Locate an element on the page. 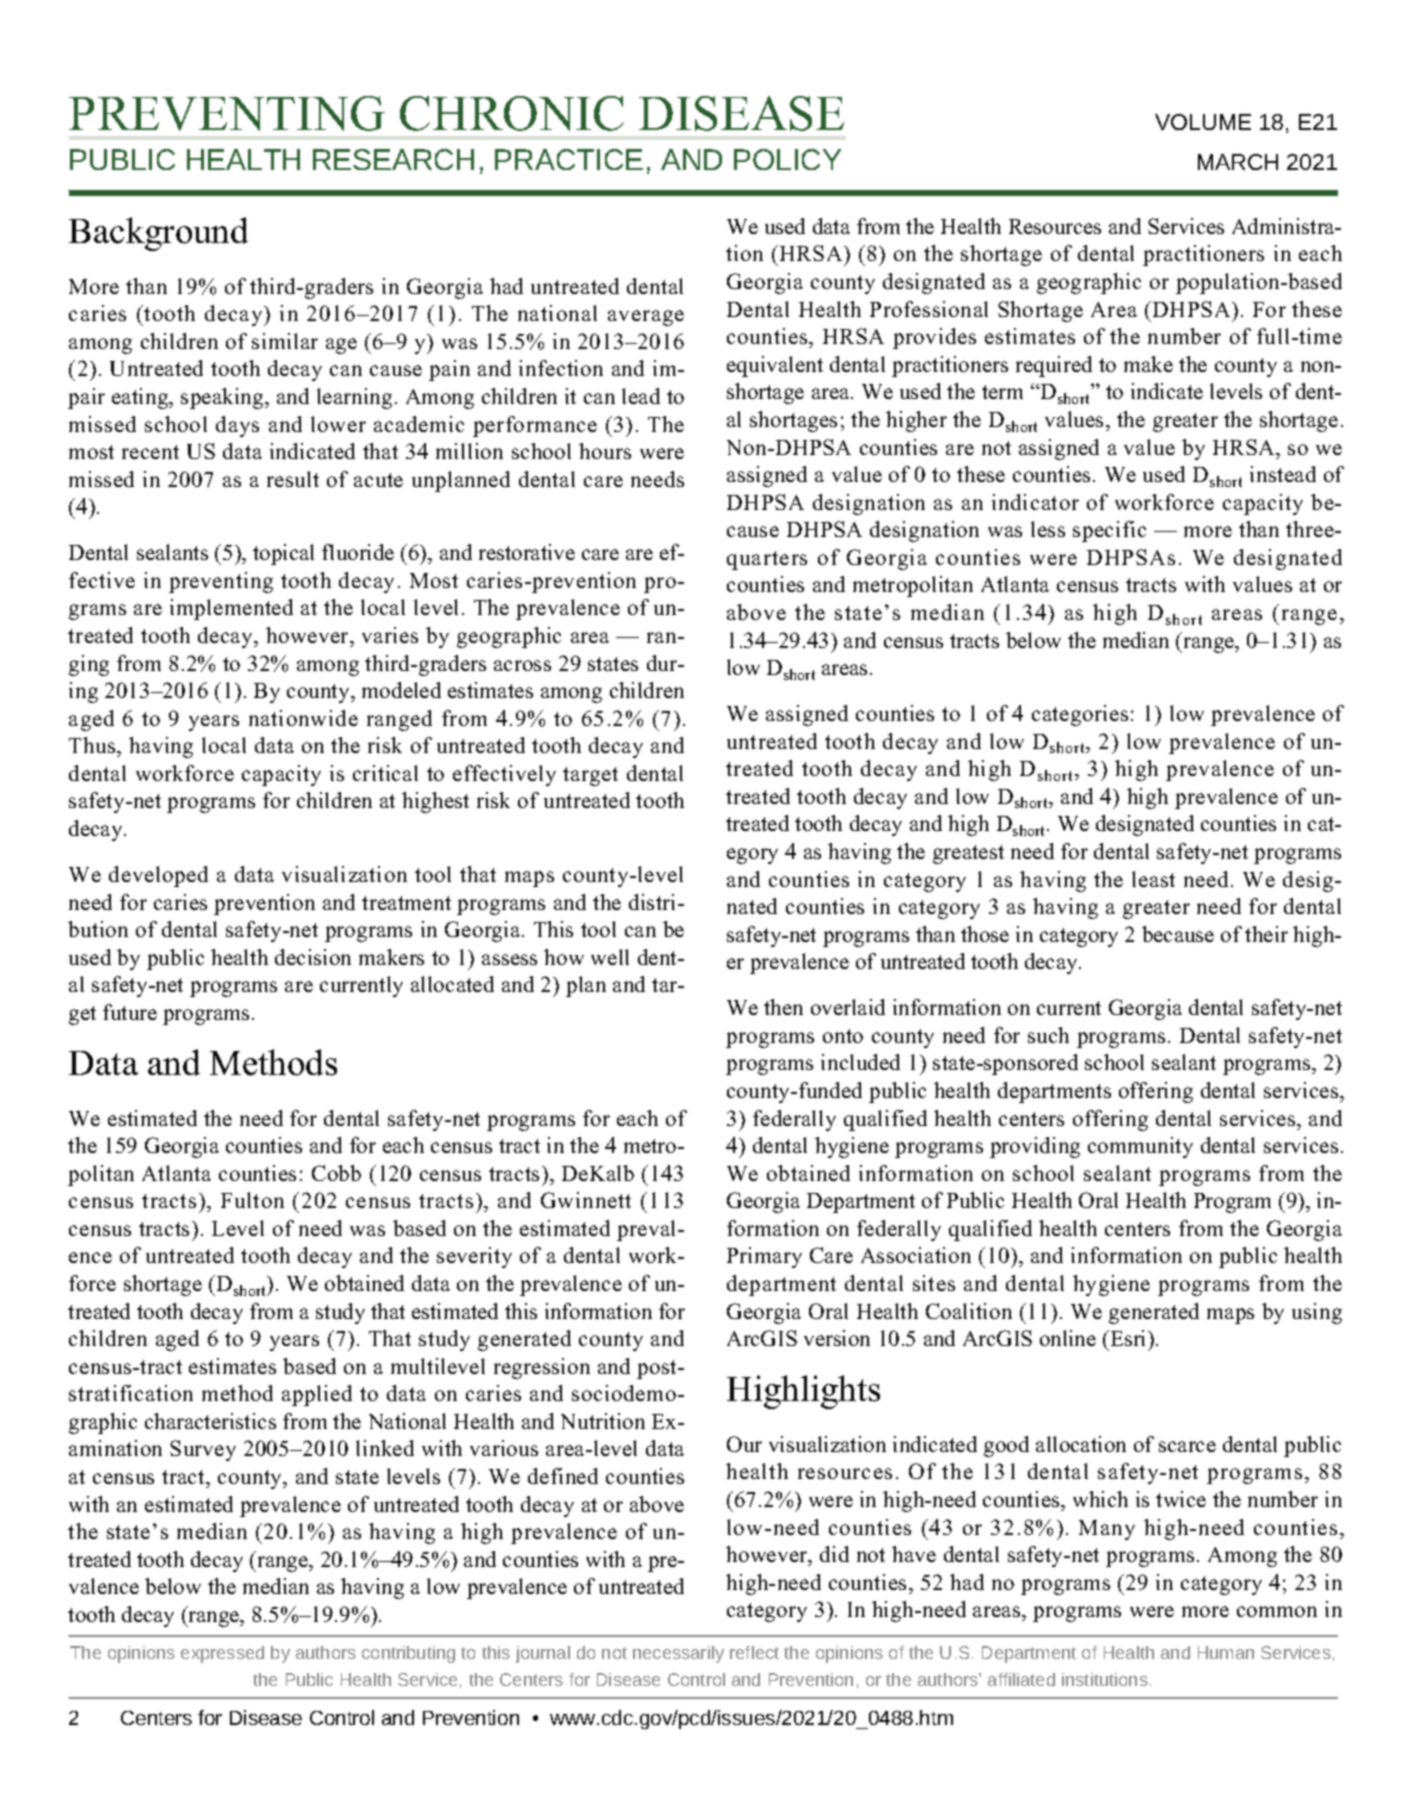 The width and height of the image is (1407, 1820). developed is located at coordinates (158, 876).
